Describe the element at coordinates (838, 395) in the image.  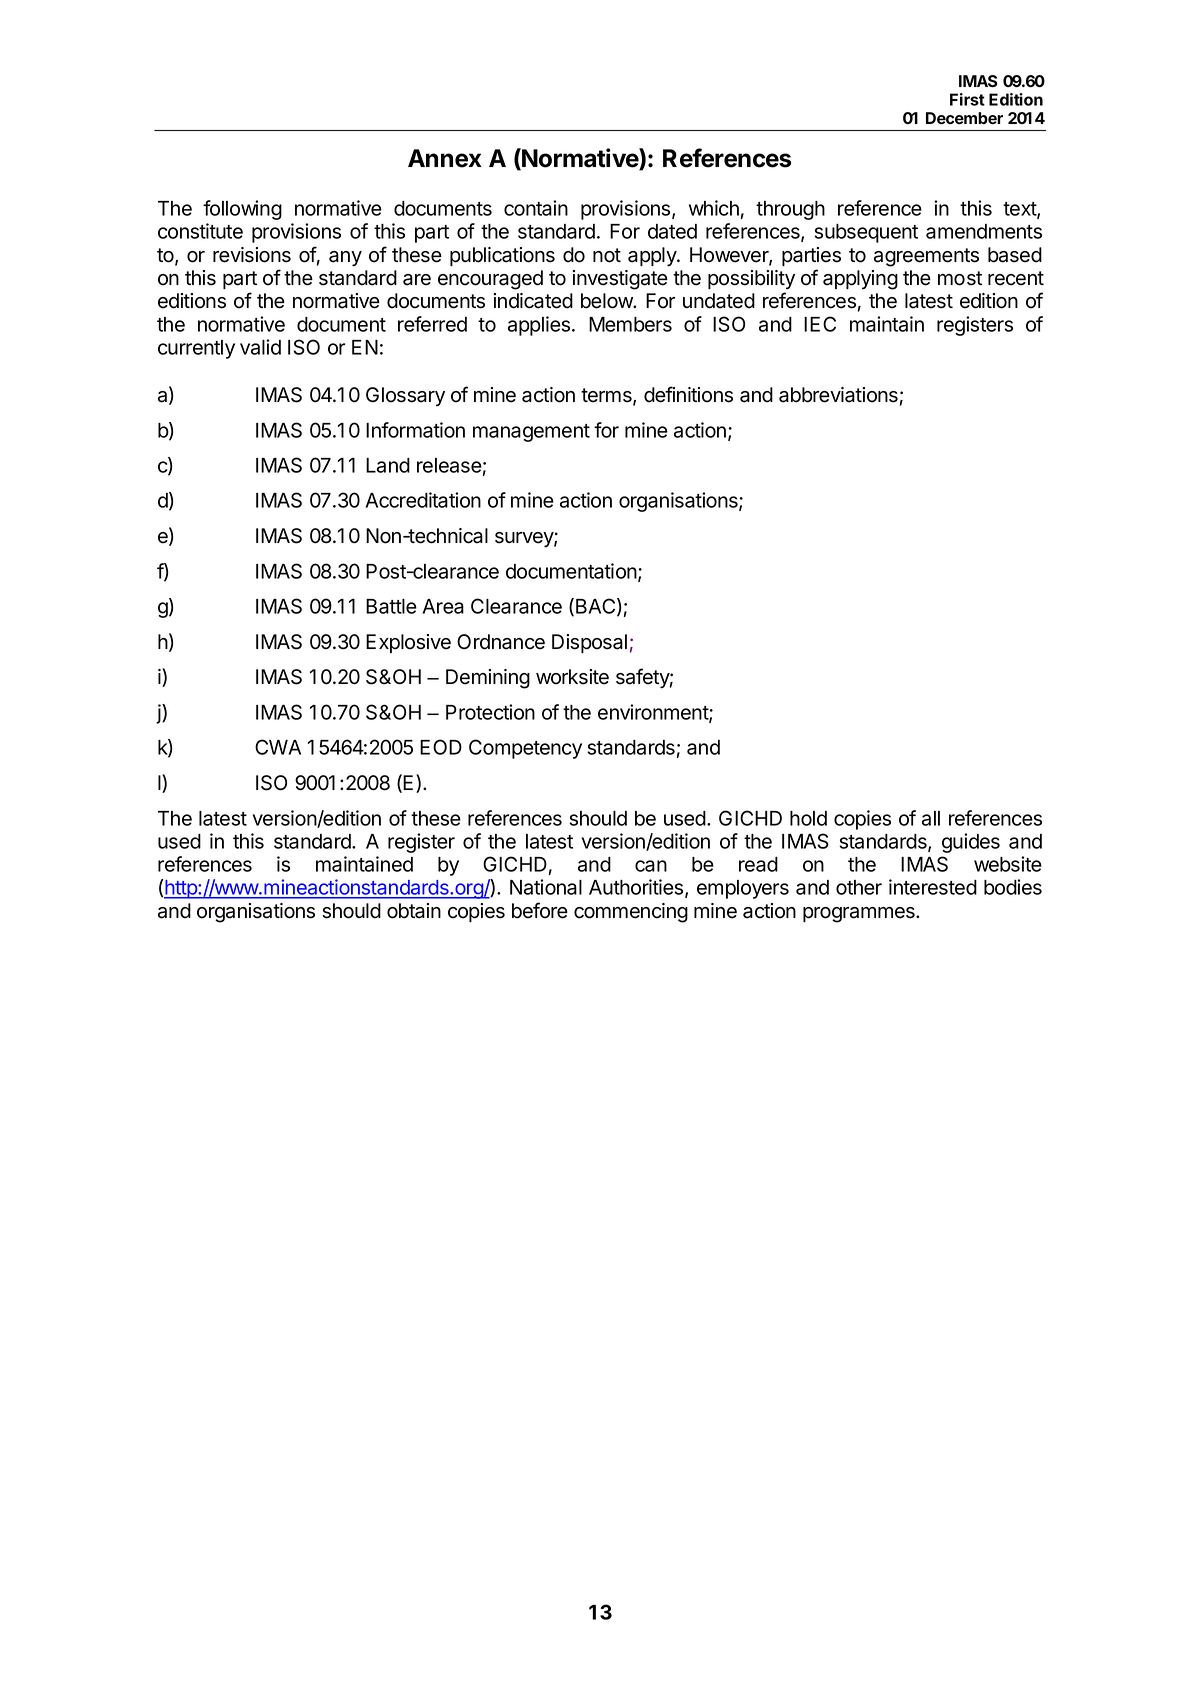
I see `abbreviations` at that location.
